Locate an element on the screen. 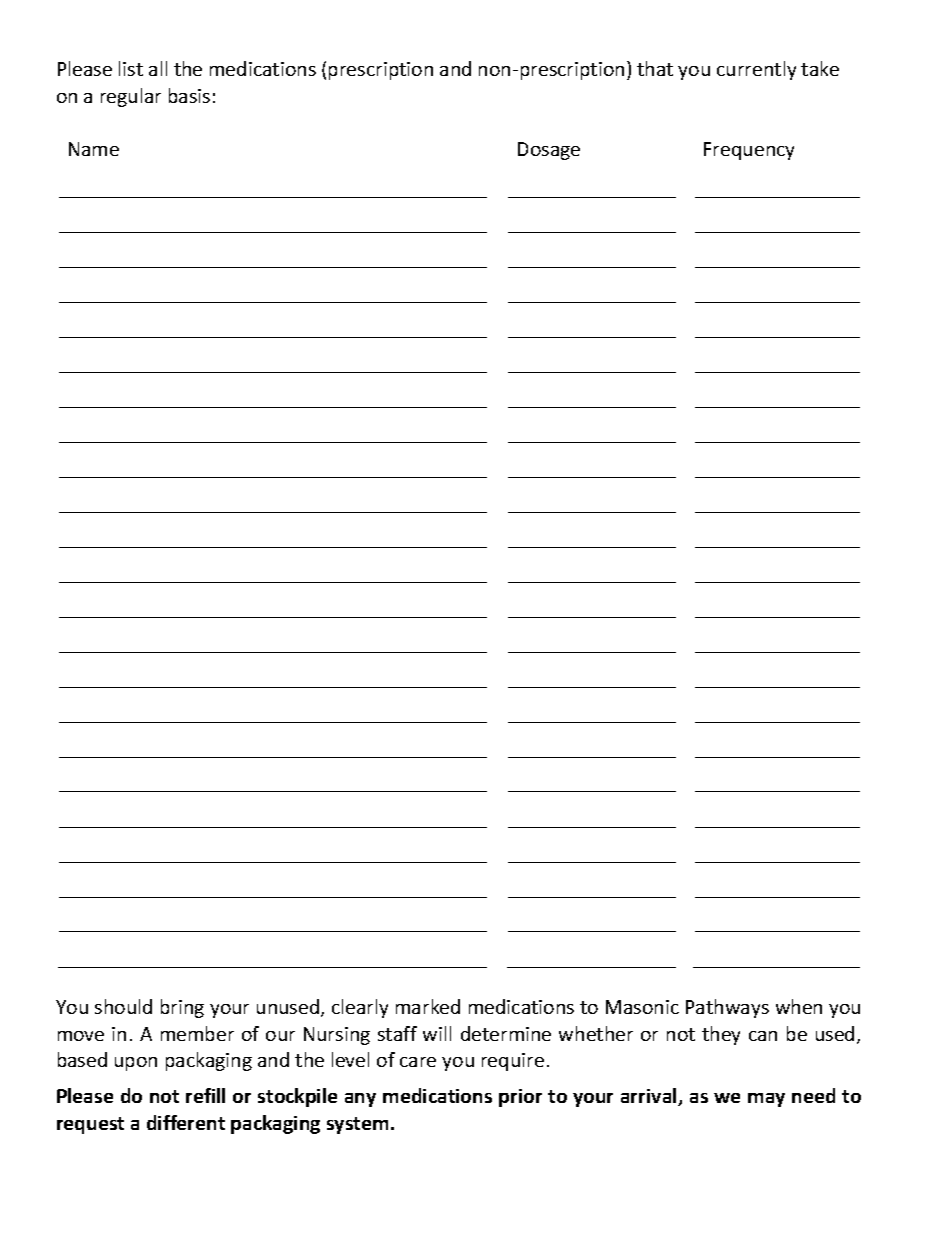  marked is located at coordinates (428, 1006).
